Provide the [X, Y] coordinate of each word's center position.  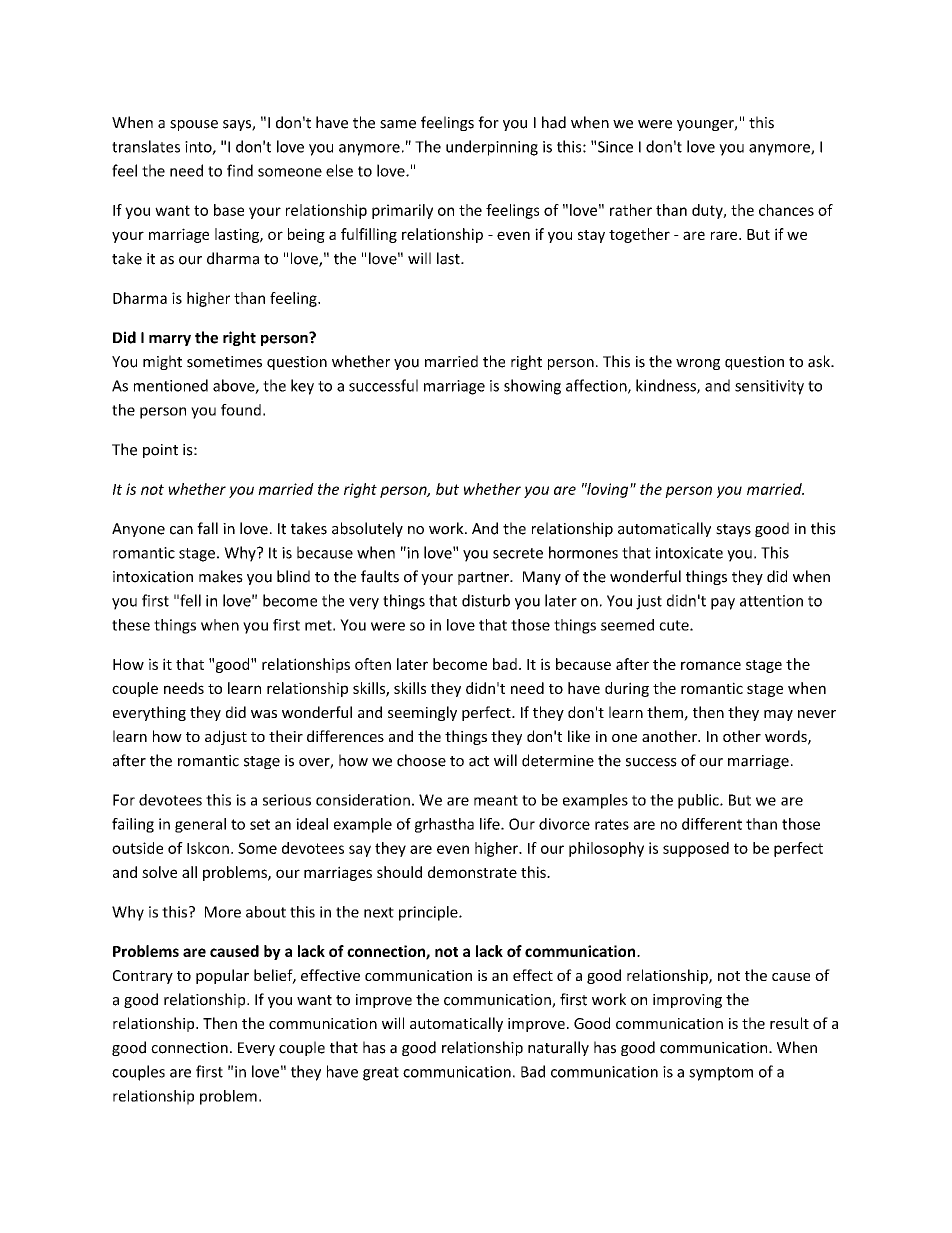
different [712, 824]
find [240, 170]
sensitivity [769, 387]
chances [786, 210]
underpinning [492, 148]
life [491, 824]
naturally [558, 1048]
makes [221, 576]
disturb [486, 600]
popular [222, 976]
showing [532, 387]
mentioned [171, 385]
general [200, 825]
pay [723, 604]
